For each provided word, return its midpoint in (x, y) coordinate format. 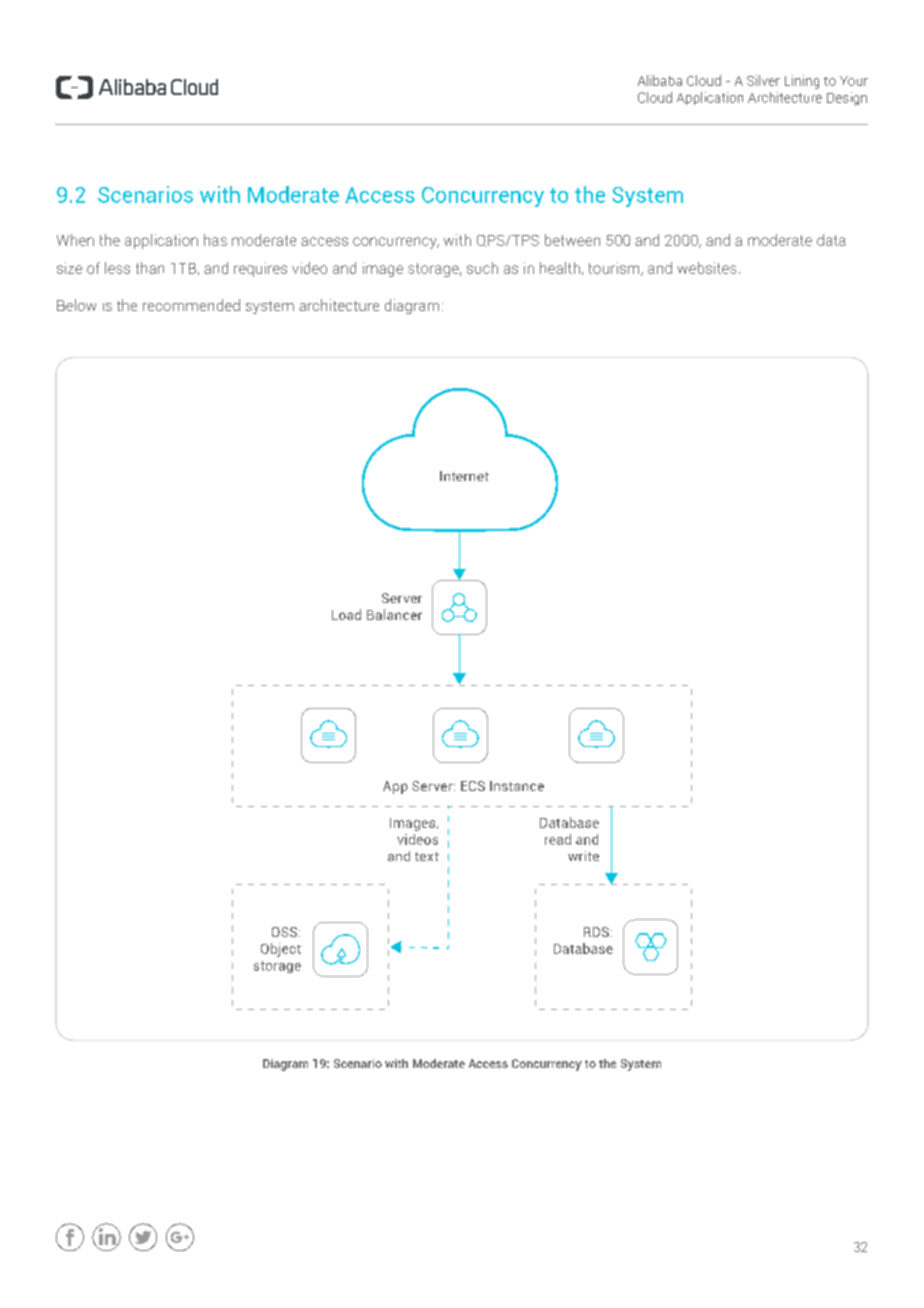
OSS (284, 932)
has (215, 240)
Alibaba (660, 80)
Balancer (394, 614)
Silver (763, 80)
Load (346, 614)
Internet (464, 476)
